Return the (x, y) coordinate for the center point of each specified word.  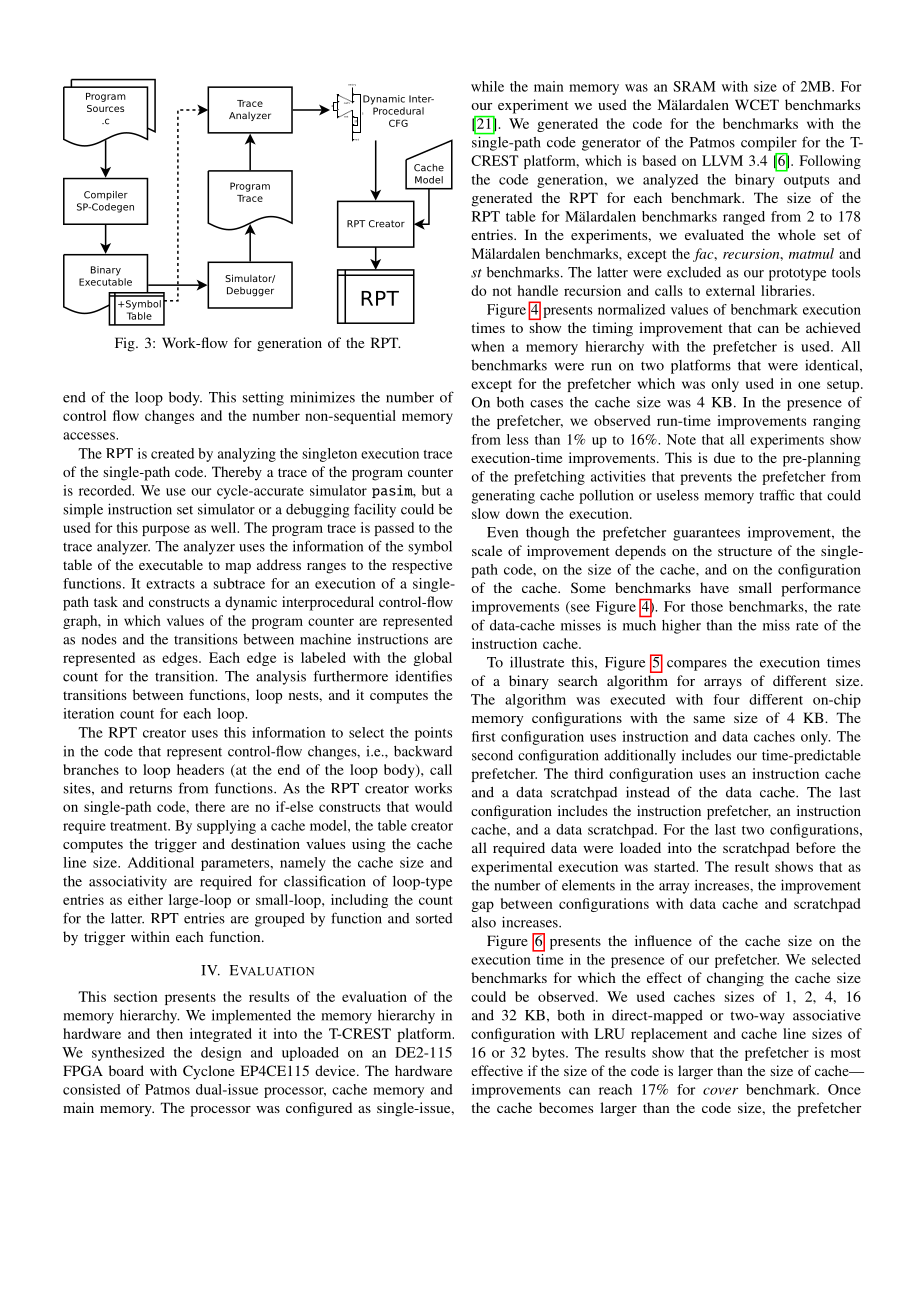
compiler (769, 143)
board (126, 1070)
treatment (140, 826)
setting (263, 399)
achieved (833, 327)
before (816, 847)
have (714, 587)
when (488, 346)
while (487, 86)
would (433, 806)
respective (422, 566)
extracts (170, 584)
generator (611, 144)
